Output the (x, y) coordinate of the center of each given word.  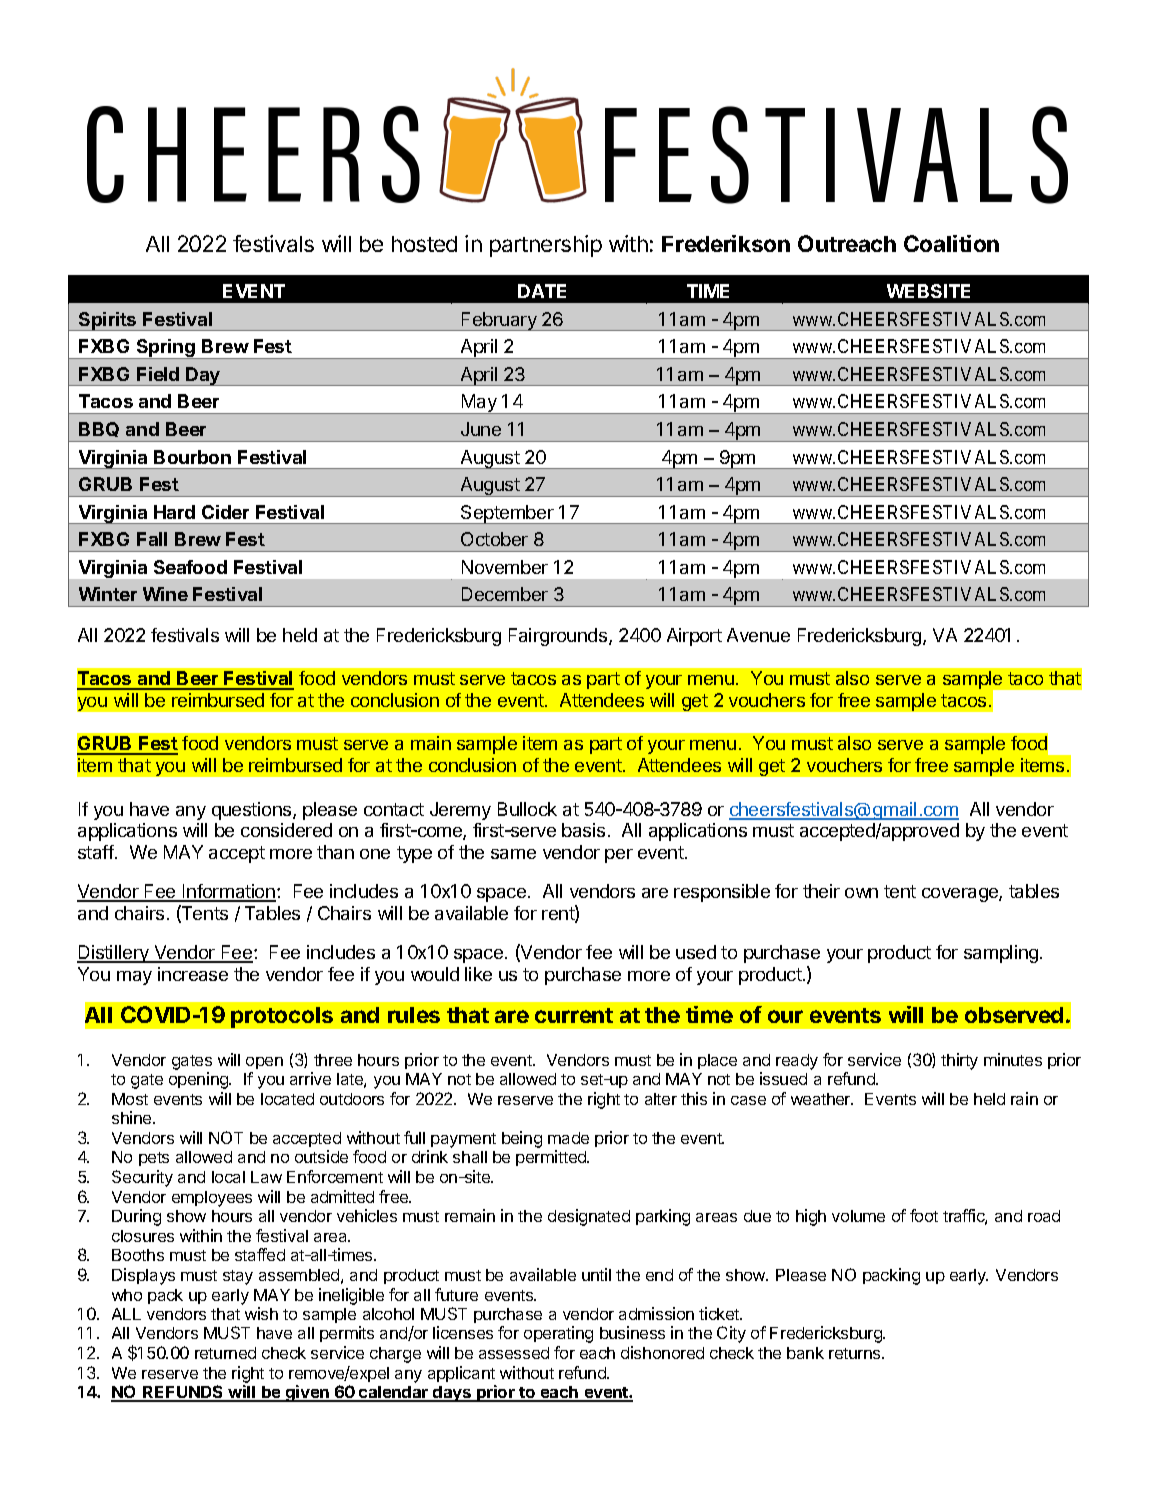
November (505, 567)
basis (583, 830)
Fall (152, 539)
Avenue (758, 635)
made (568, 1138)
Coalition (951, 243)
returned (225, 1353)
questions (253, 811)
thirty (959, 1061)
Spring (166, 349)
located (287, 1099)
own (861, 893)
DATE (542, 291)
